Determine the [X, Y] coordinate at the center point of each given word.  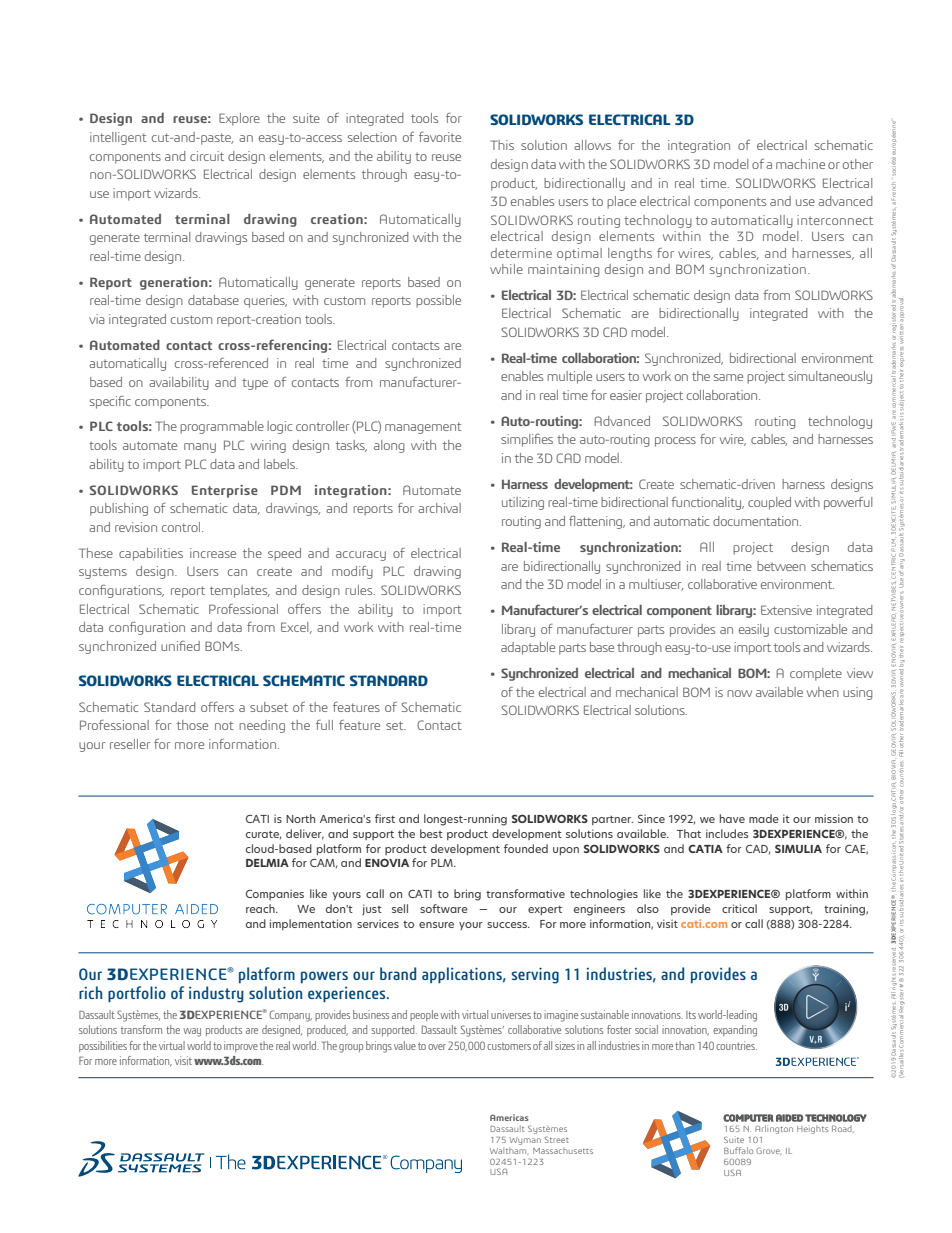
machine [800, 164]
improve [241, 1046]
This [502, 145]
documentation [756, 521]
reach [261, 908]
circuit [207, 156]
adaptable [528, 648]
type [255, 384]
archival [439, 508]
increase [213, 553]
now [739, 693]
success [508, 925]
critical [739, 908]
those [192, 725]
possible [438, 301]
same [728, 377]
